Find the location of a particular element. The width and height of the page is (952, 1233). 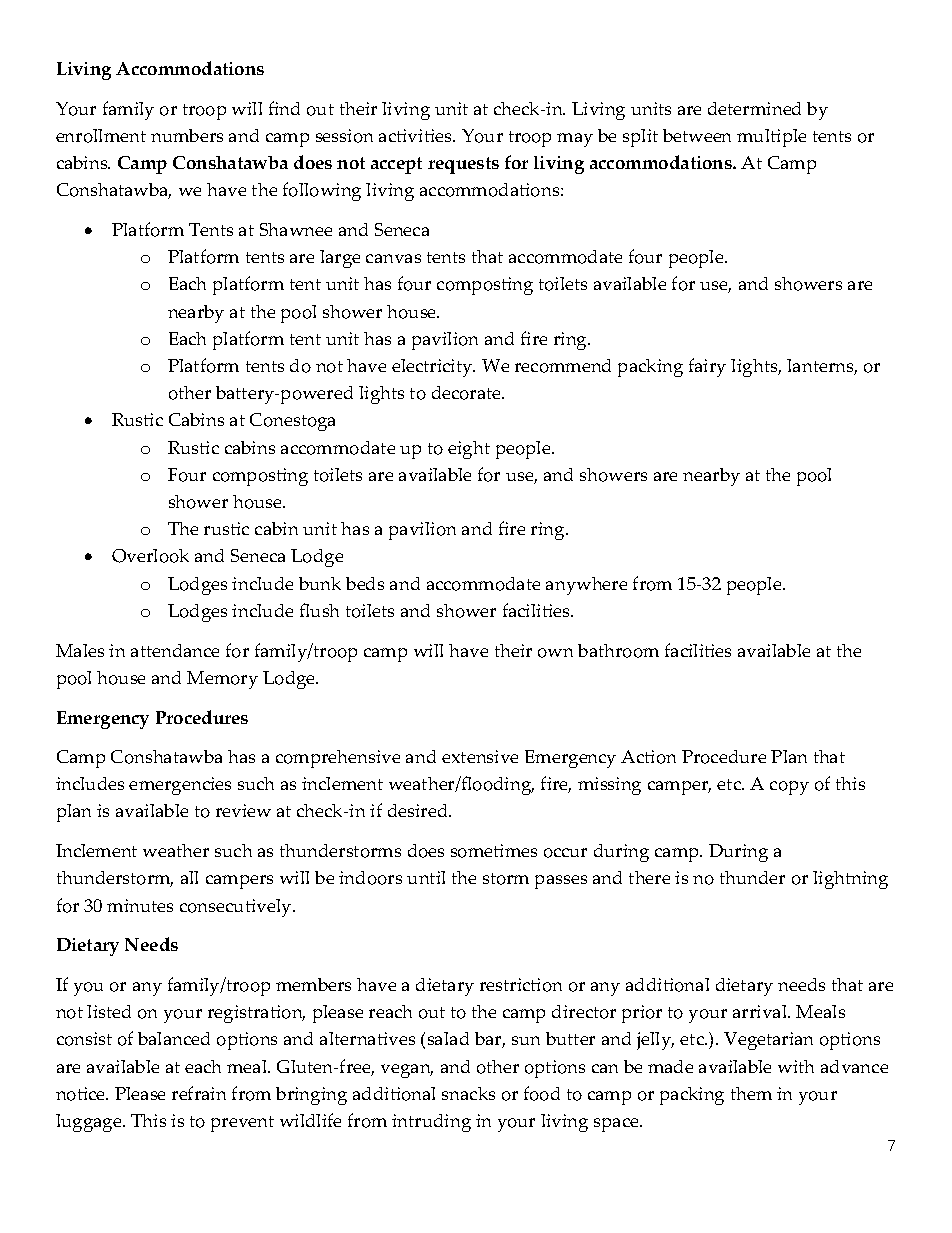

fairy is located at coordinates (707, 367).
